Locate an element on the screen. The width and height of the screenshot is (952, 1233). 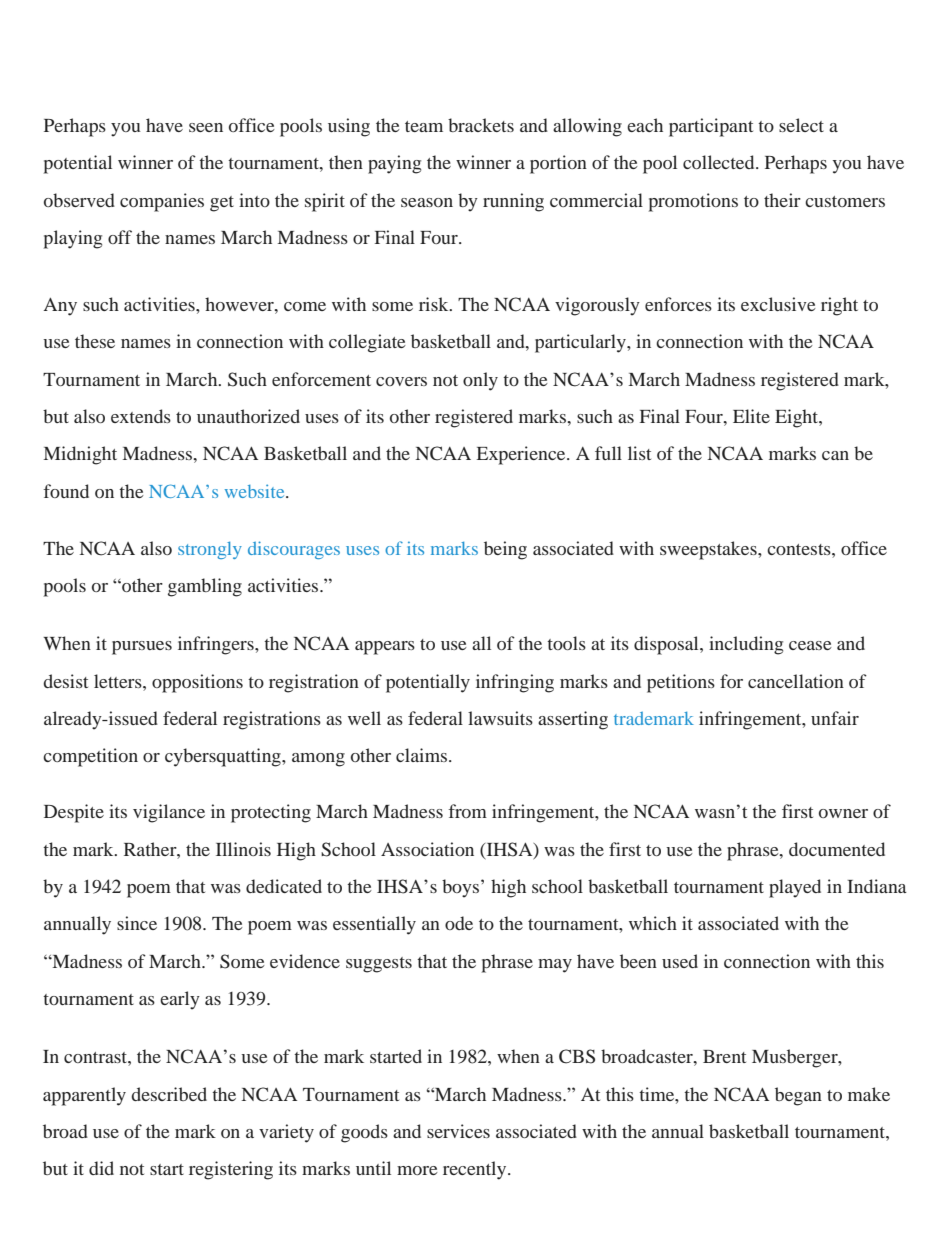
team is located at coordinates (424, 126).
